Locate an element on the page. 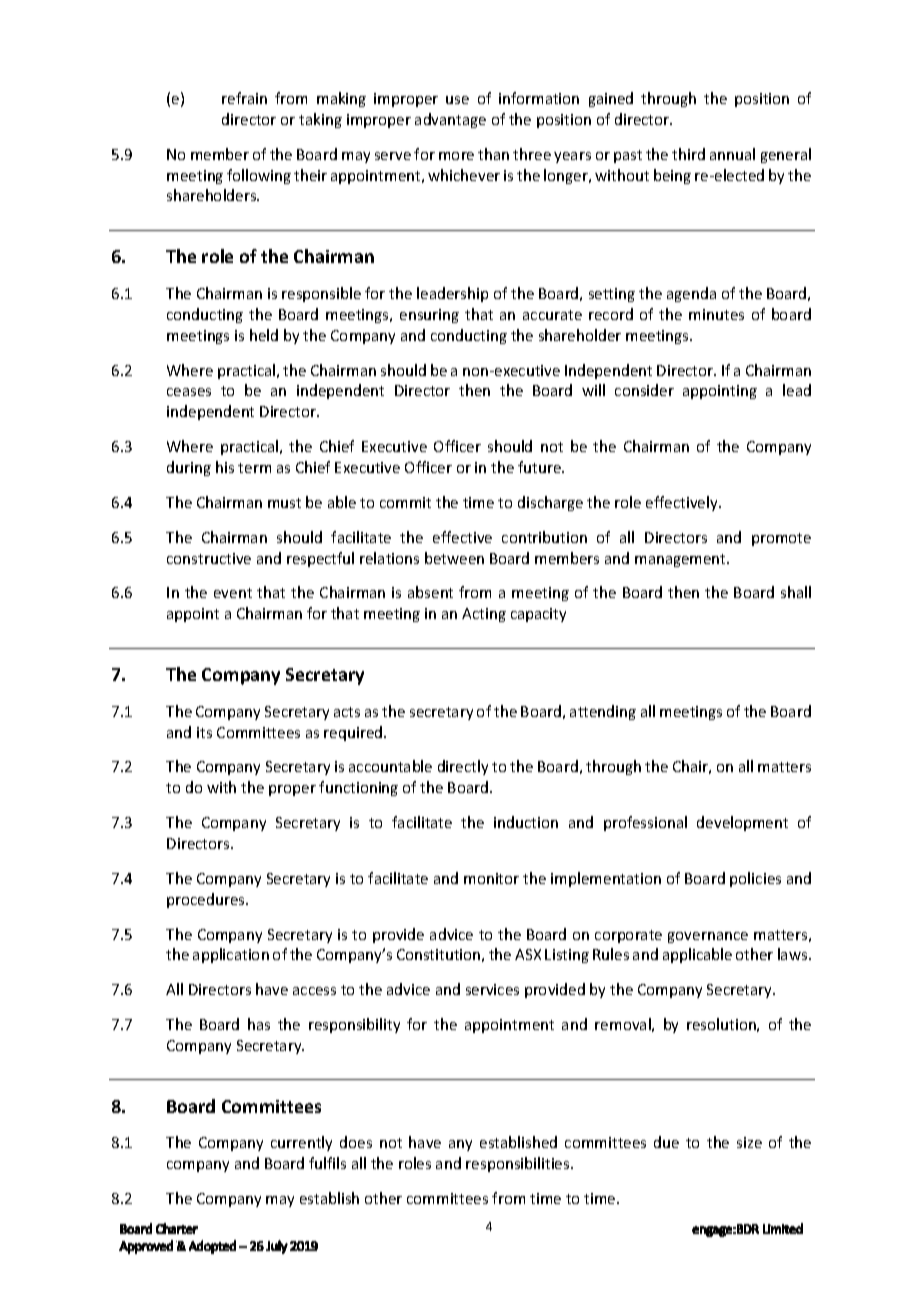 Image resolution: width=924 pixels, height=1308 pixels. promote is located at coordinates (781, 539).
